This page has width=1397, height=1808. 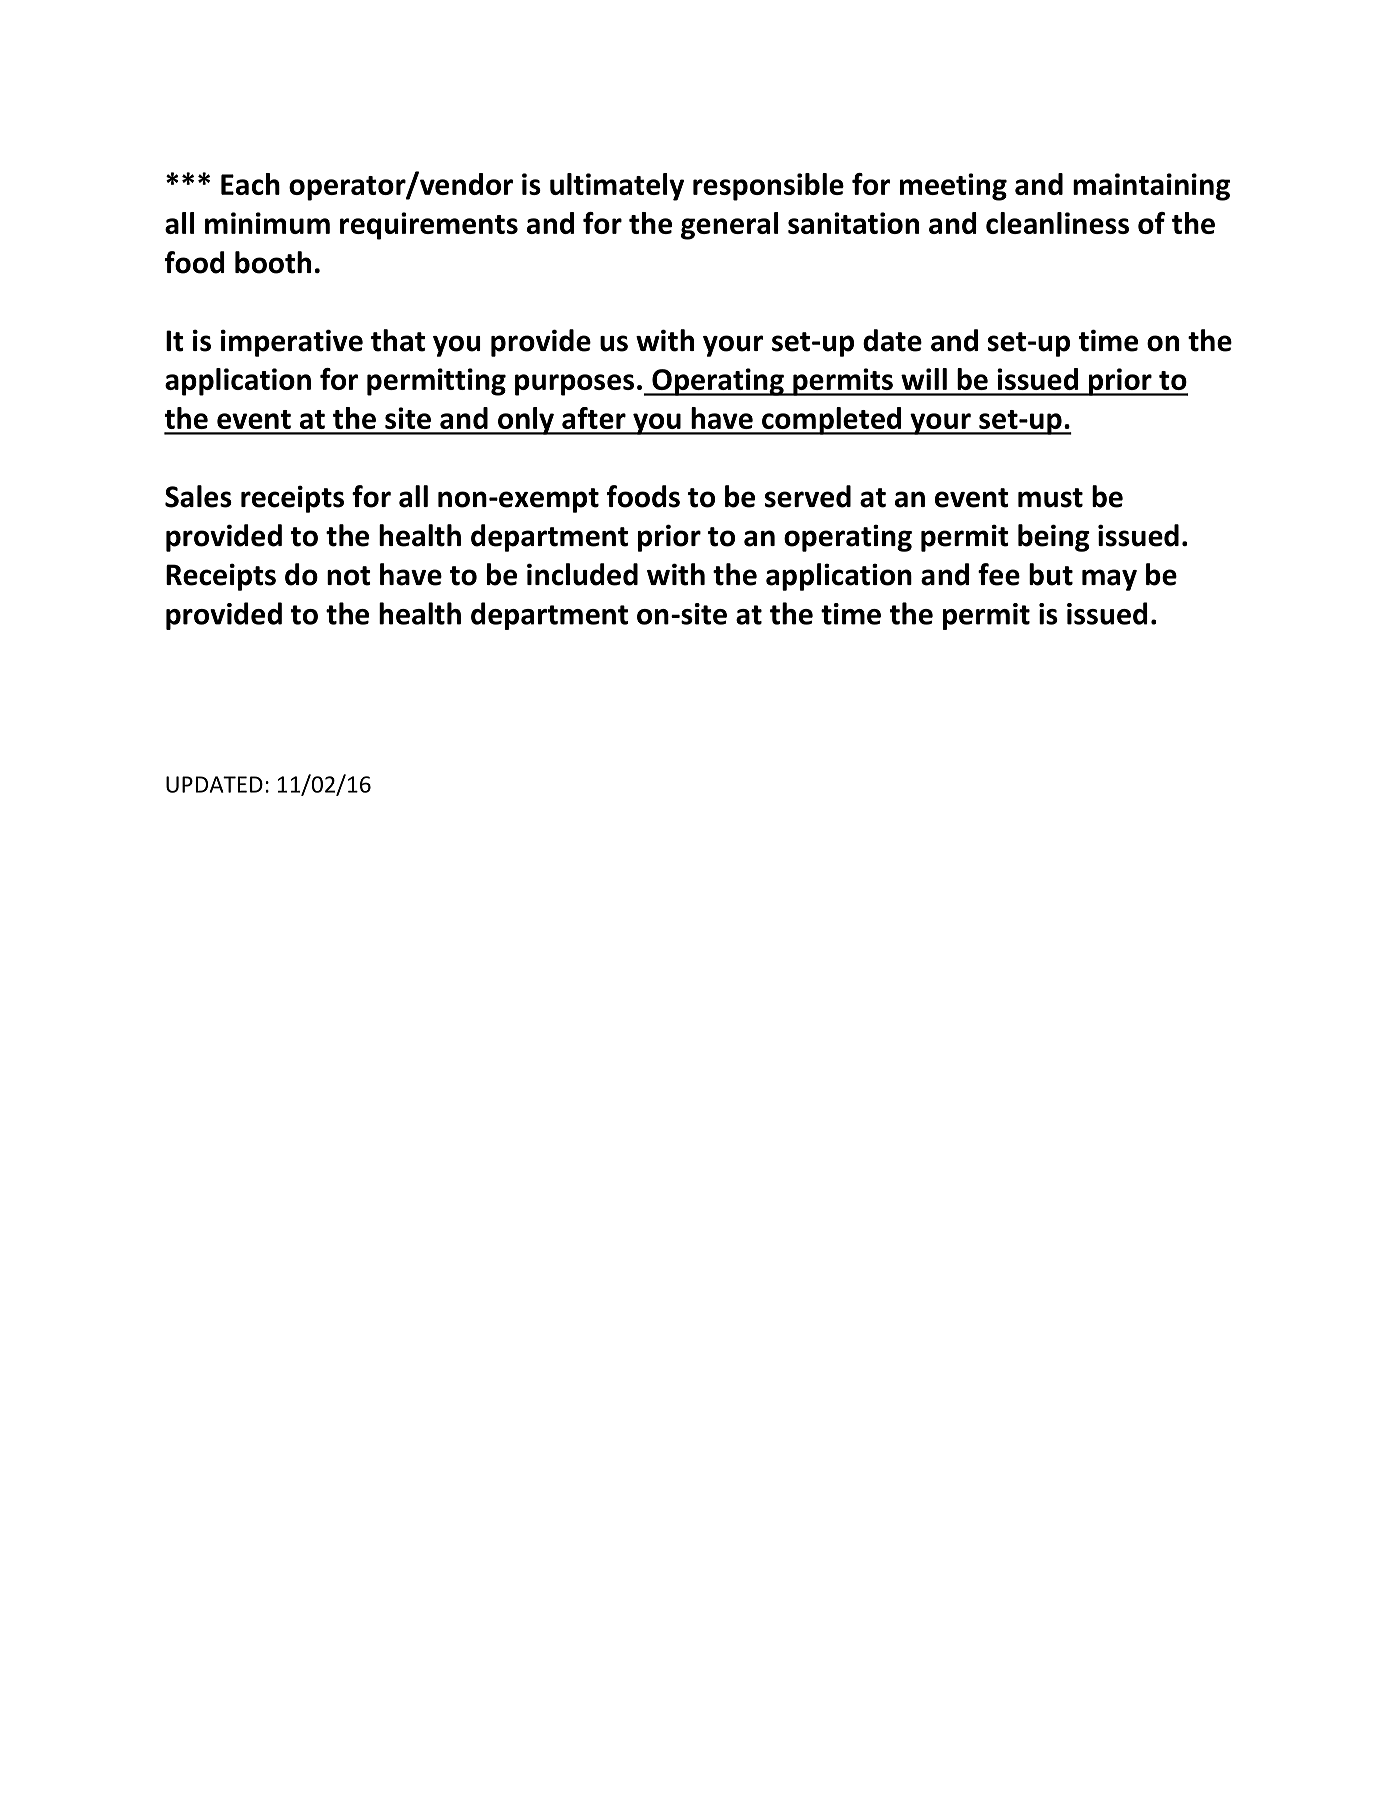 What do you see at coordinates (924, 379) in the page?
I see `will` at bounding box center [924, 379].
